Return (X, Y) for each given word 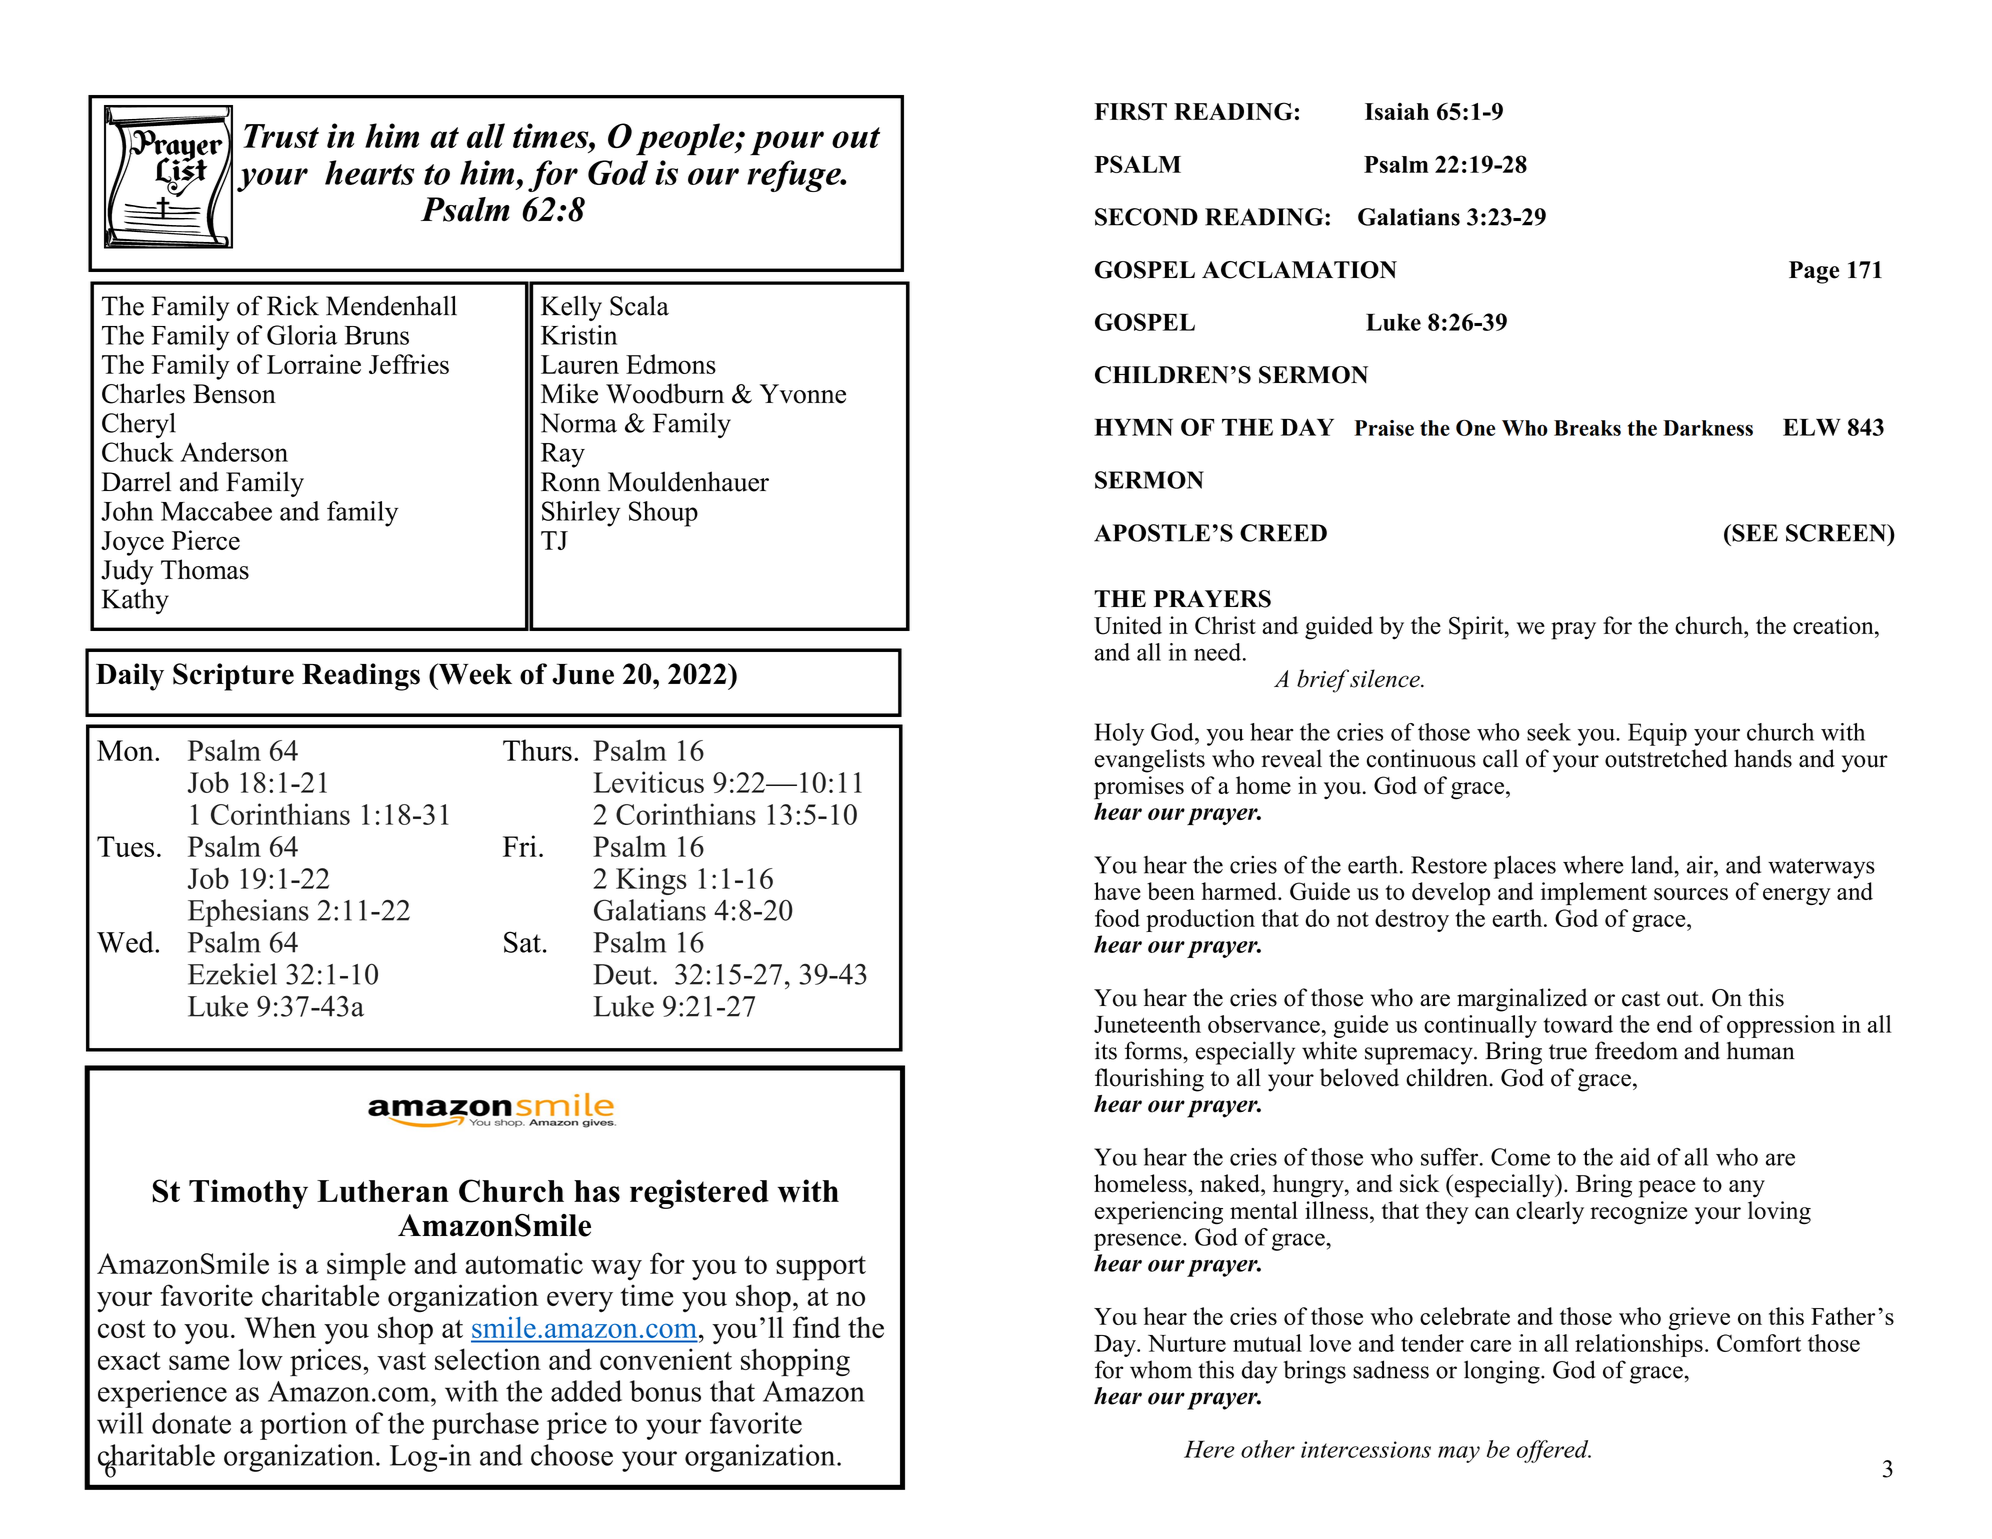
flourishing (1149, 1080)
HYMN (1133, 427)
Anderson (234, 452)
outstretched (1666, 758)
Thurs (537, 750)
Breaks (1587, 428)
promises (1139, 788)
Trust (281, 136)
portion (303, 1426)
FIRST (1131, 111)
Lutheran (383, 1191)
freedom (1636, 1050)
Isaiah (1397, 111)
